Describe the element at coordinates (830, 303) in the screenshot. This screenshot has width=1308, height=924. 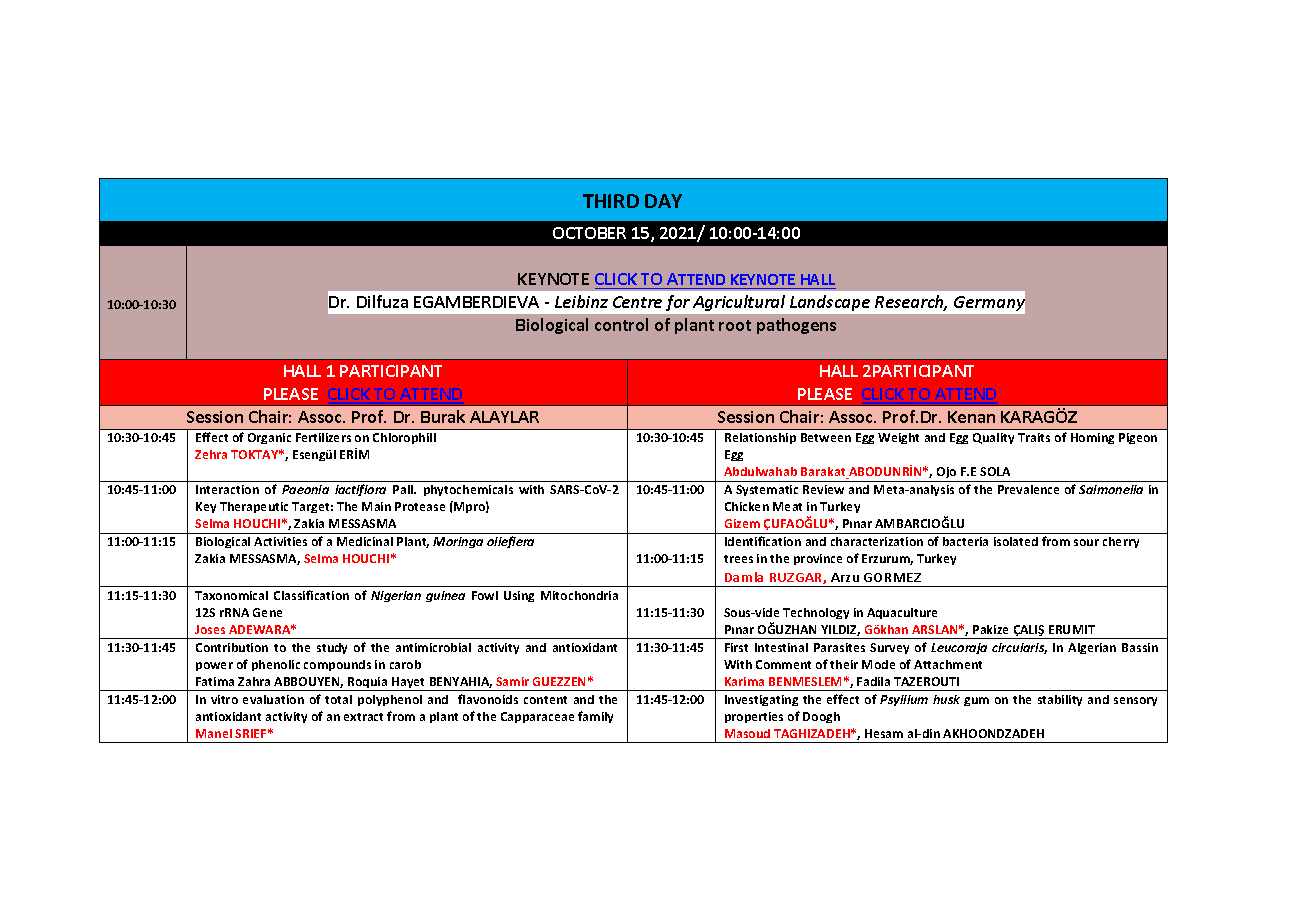
I see `Landscape` at that location.
